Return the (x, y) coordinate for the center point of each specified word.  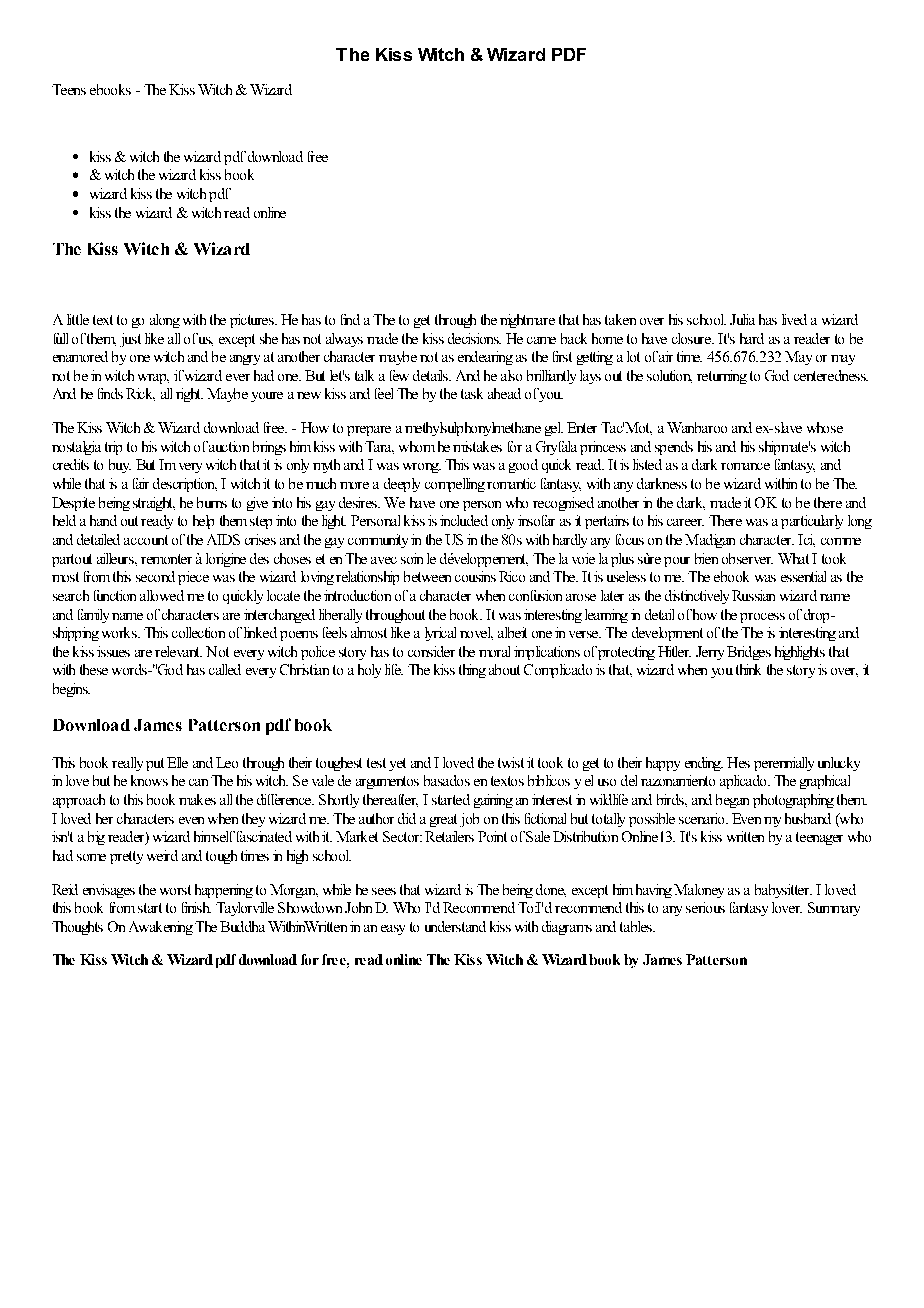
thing (472, 671)
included (464, 520)
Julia (742, 319)
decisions (474, 338)
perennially (784, 764)
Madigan (710, 541)
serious (705, 907)
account (146, 540)
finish (196, 907)
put (155, 764)
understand (455, 926)
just (130, 340)
